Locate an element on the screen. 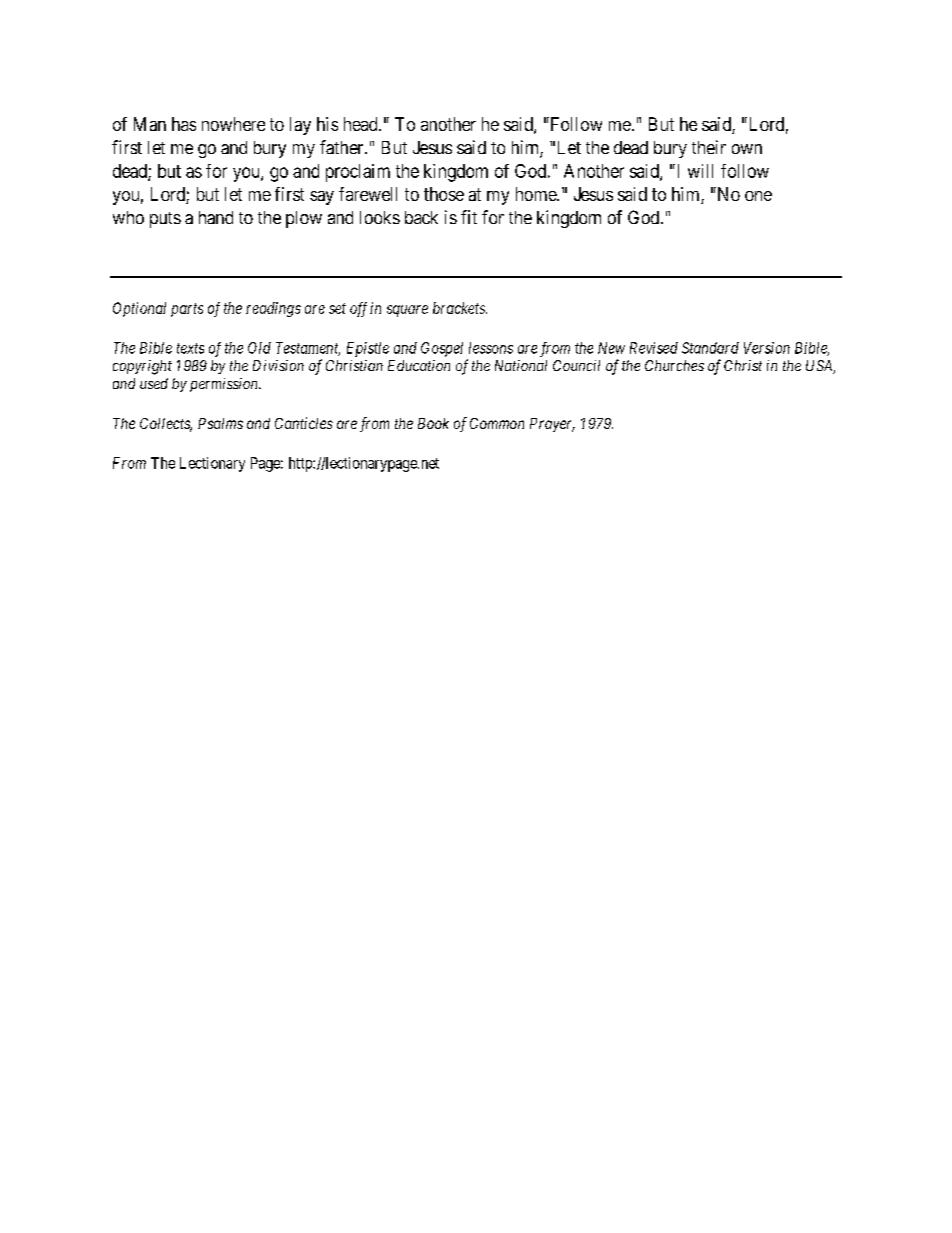 The width and height of the screenshot is (952, 1233). Standard is located at coordinates (710, 348).
